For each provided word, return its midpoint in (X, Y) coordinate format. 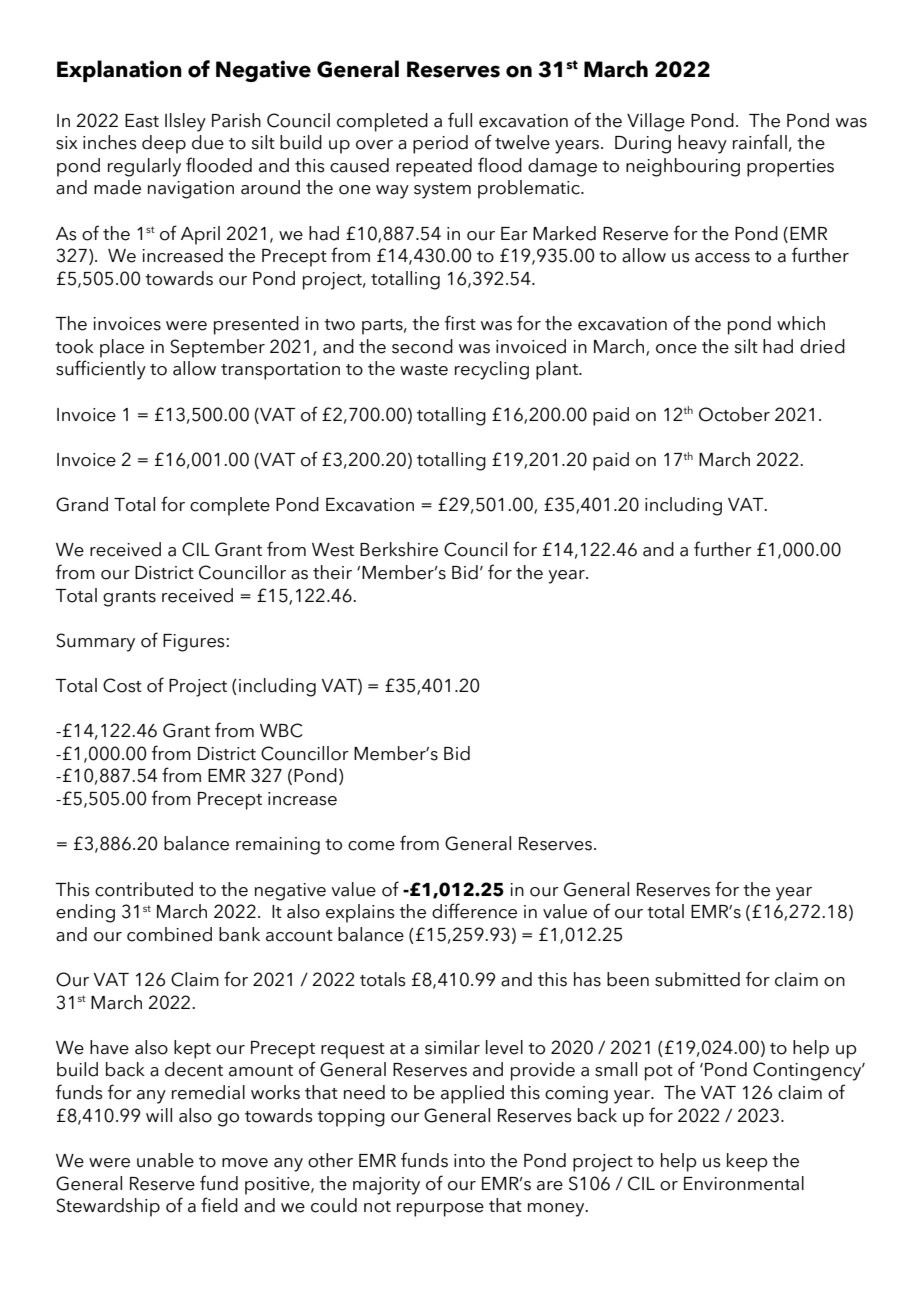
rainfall (760, 142)
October (734, 414)
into (469, 1161)
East (142, 121)
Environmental (744, 1183)
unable (165, 1160)
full (460, 120)
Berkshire (399, 549)
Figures (194, 643)
